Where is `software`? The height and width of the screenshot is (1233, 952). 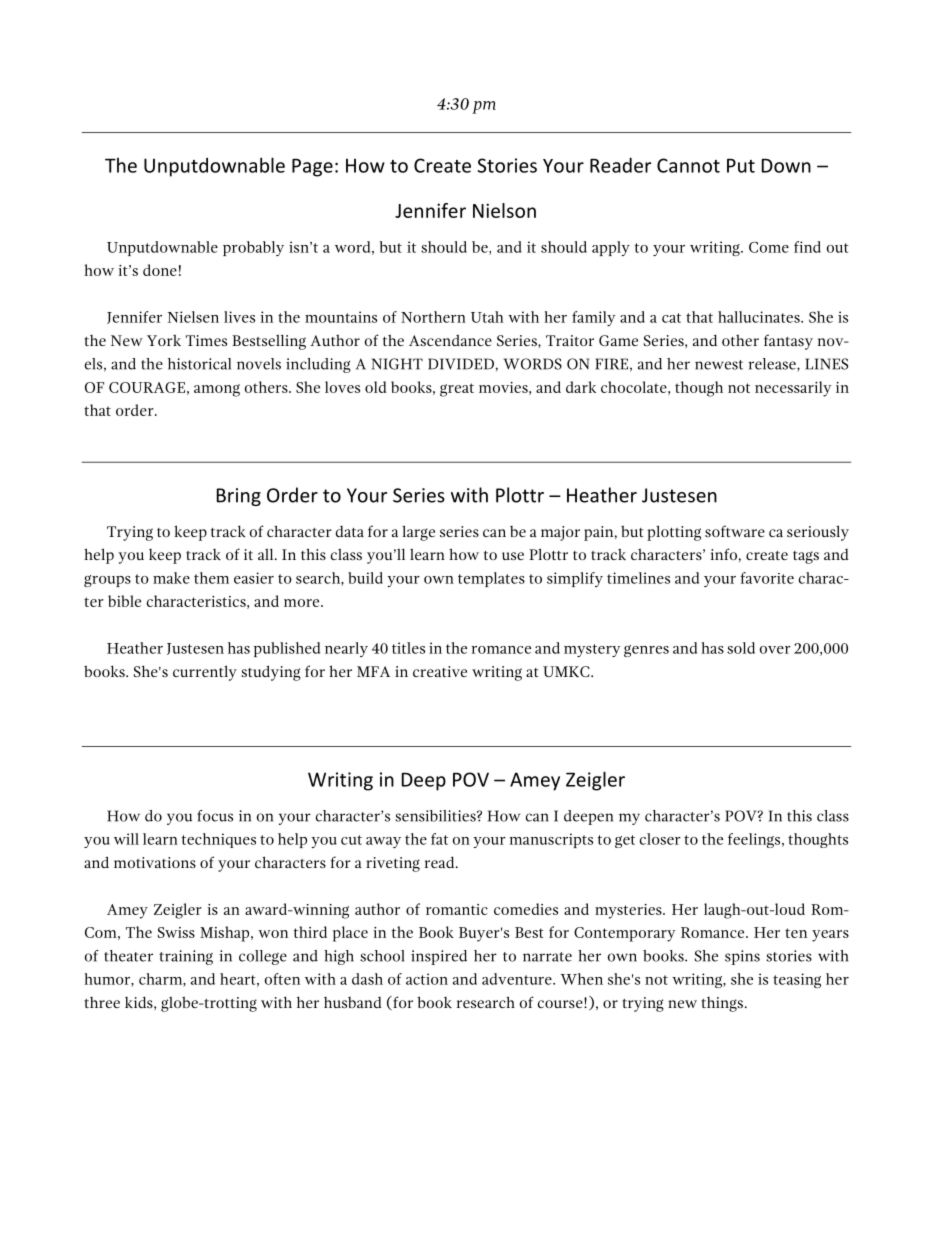 software is located at coordinates (735, 531).
